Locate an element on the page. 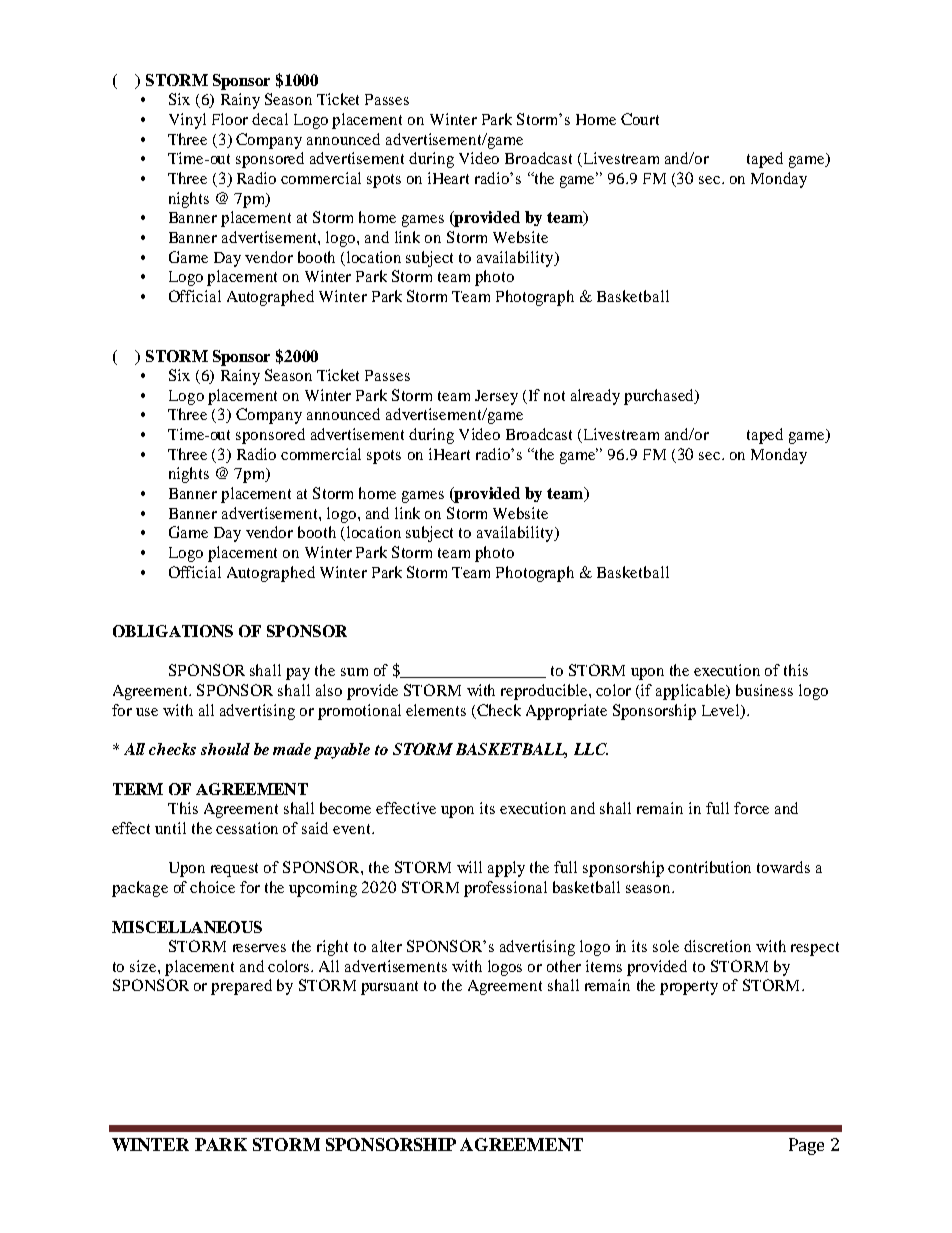 The height and width of the page is (1233, 952). prepared is located at coordinates (241, 987).
